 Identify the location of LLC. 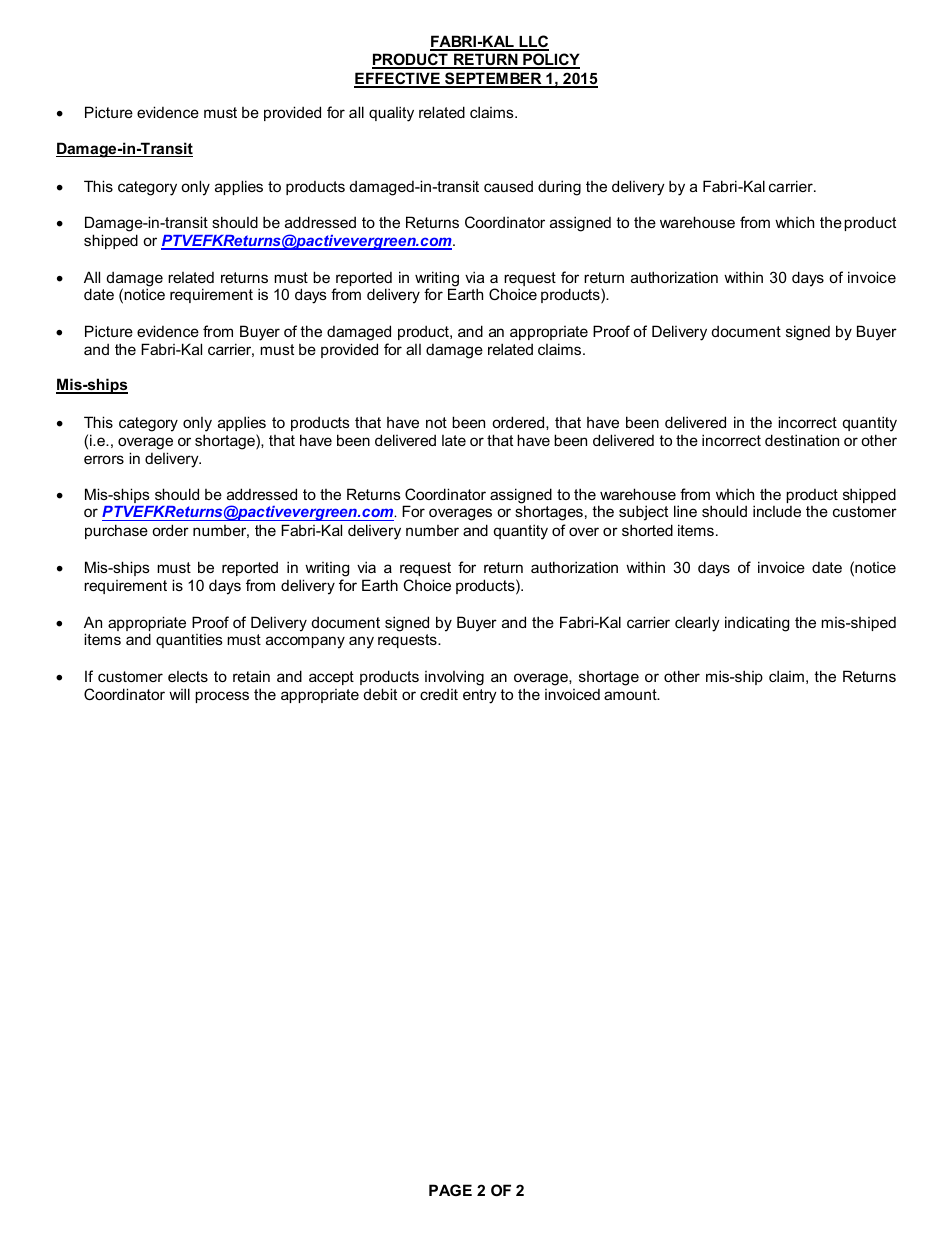
(533, 42).
